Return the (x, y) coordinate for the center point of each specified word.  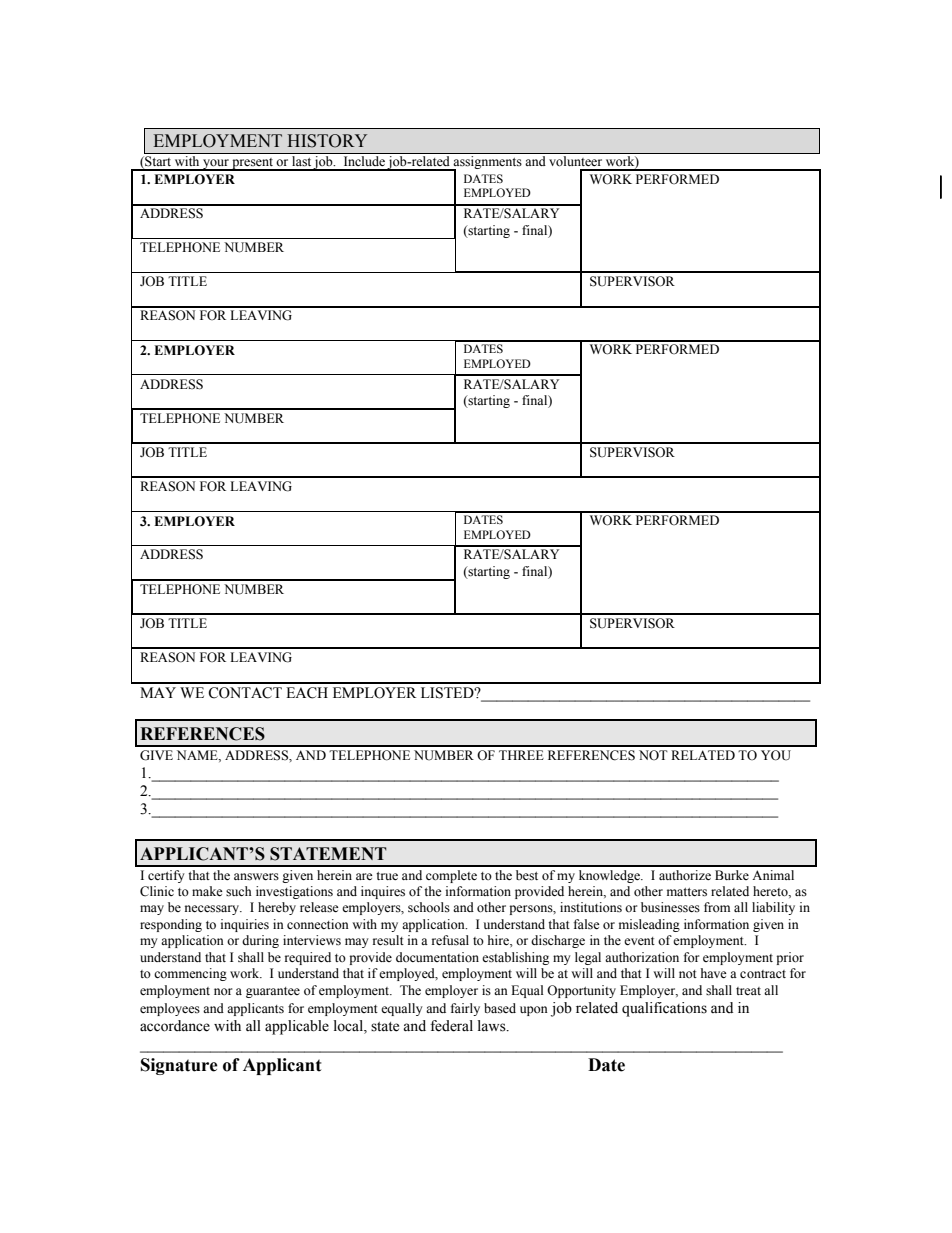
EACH (307, 693)
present (253, 164)
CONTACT (245, 693)
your (216, 165)
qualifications (664, 1009)
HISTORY (327, 141)
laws (493, 1026)
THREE (521, 755)
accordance (175, 1026)
